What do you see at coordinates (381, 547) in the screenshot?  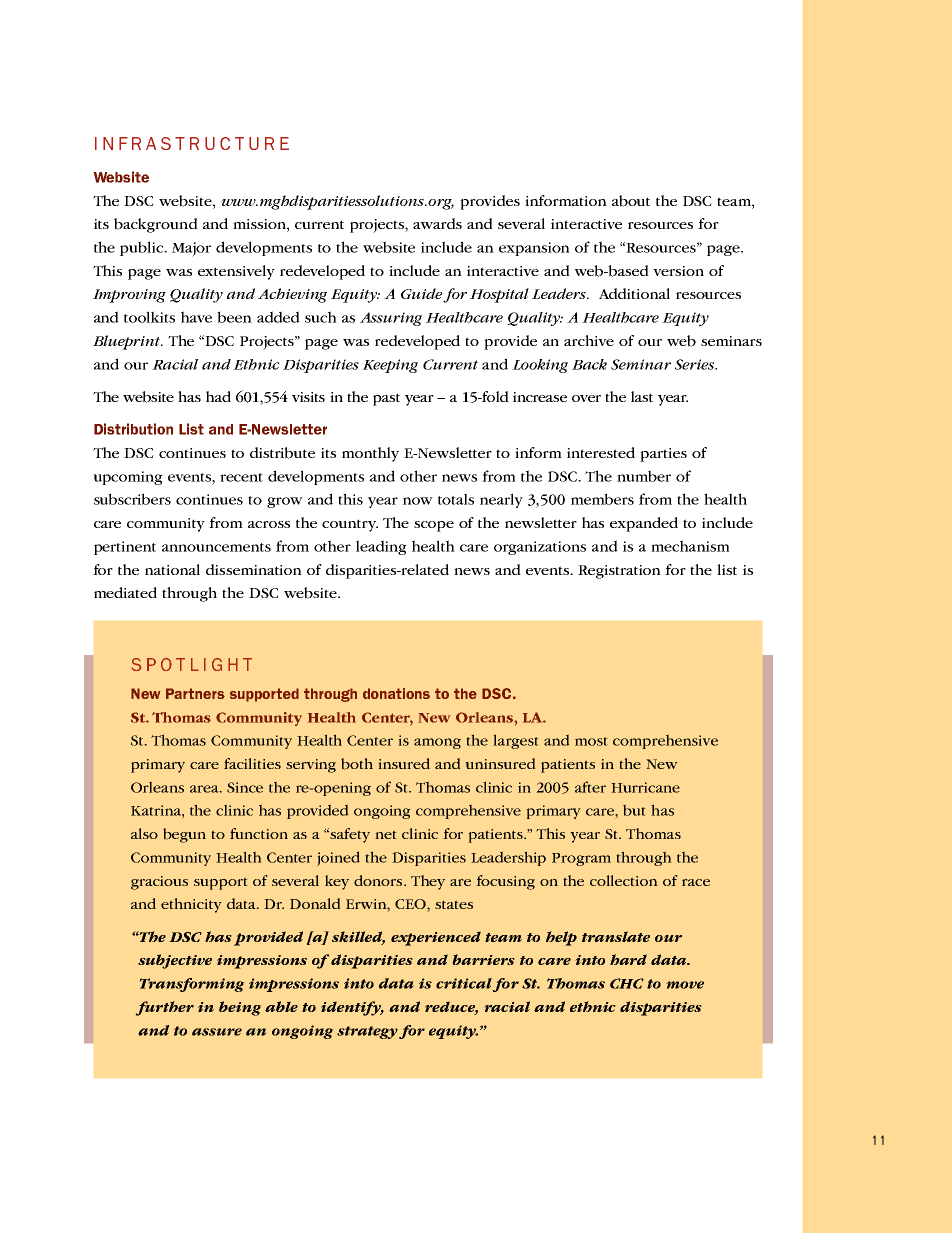 I see `leading` at bounding box center [381, 547].
